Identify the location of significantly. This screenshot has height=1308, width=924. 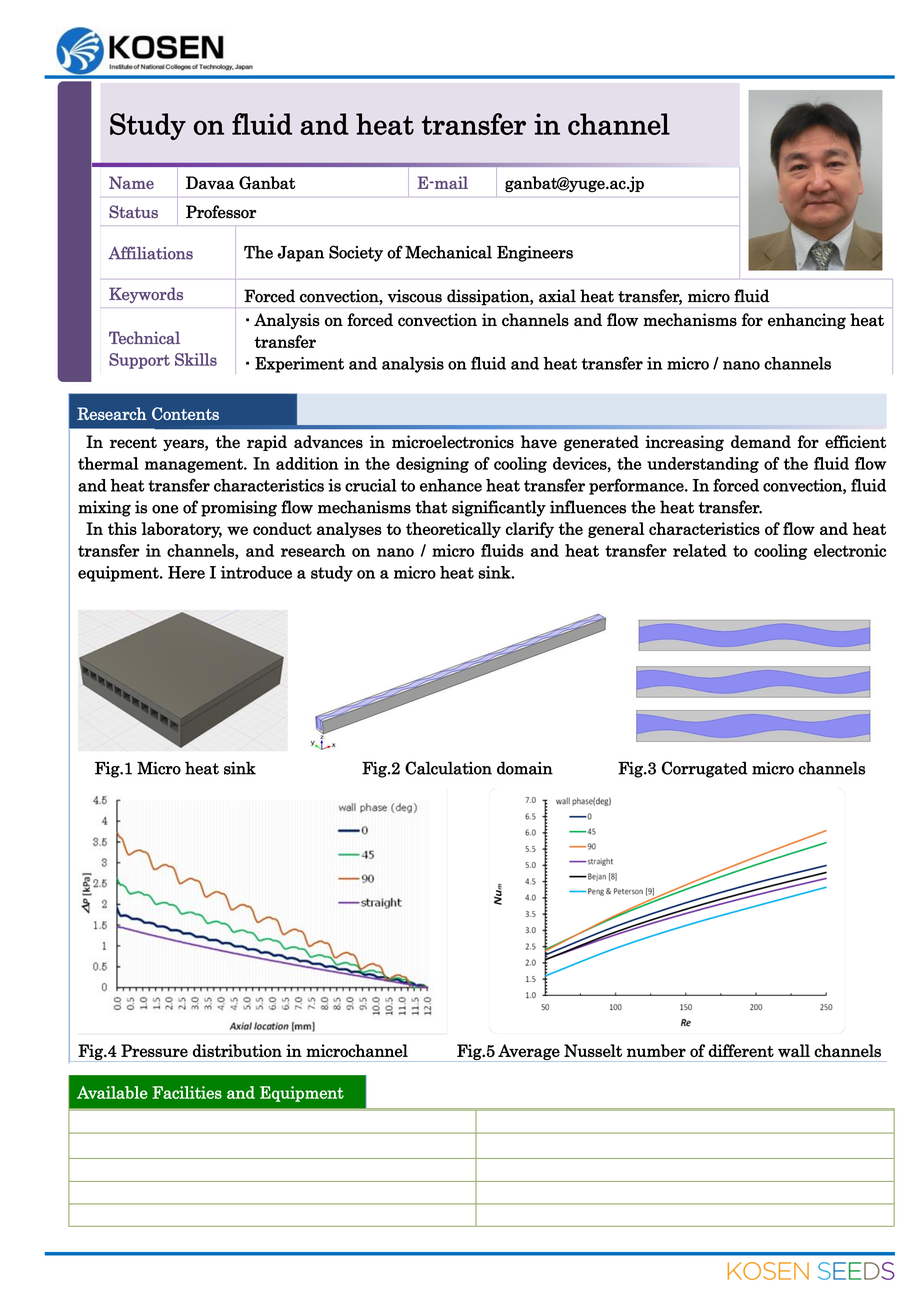
(499, 508).
